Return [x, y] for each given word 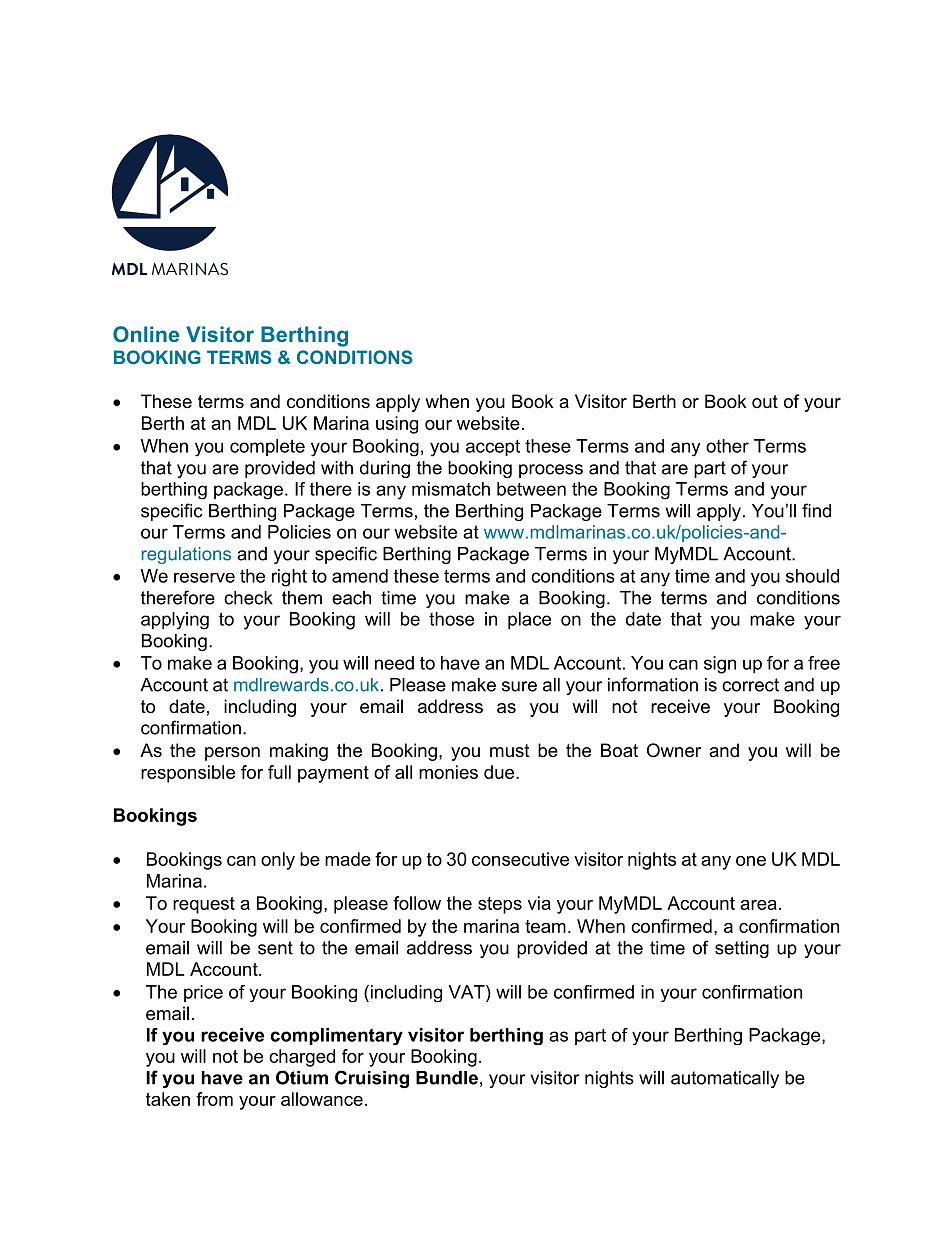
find [816, 510]
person [232, 754]
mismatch [451, 489]
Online [146, 334]
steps [500, 905]
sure [519, 686]
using [397, 425]
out [765, 401]
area [758, 905]
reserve [204, 578]
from [214, 1099]
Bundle [447, 1078]
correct [750, 685]
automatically [725, 1079]
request [204, 905]
